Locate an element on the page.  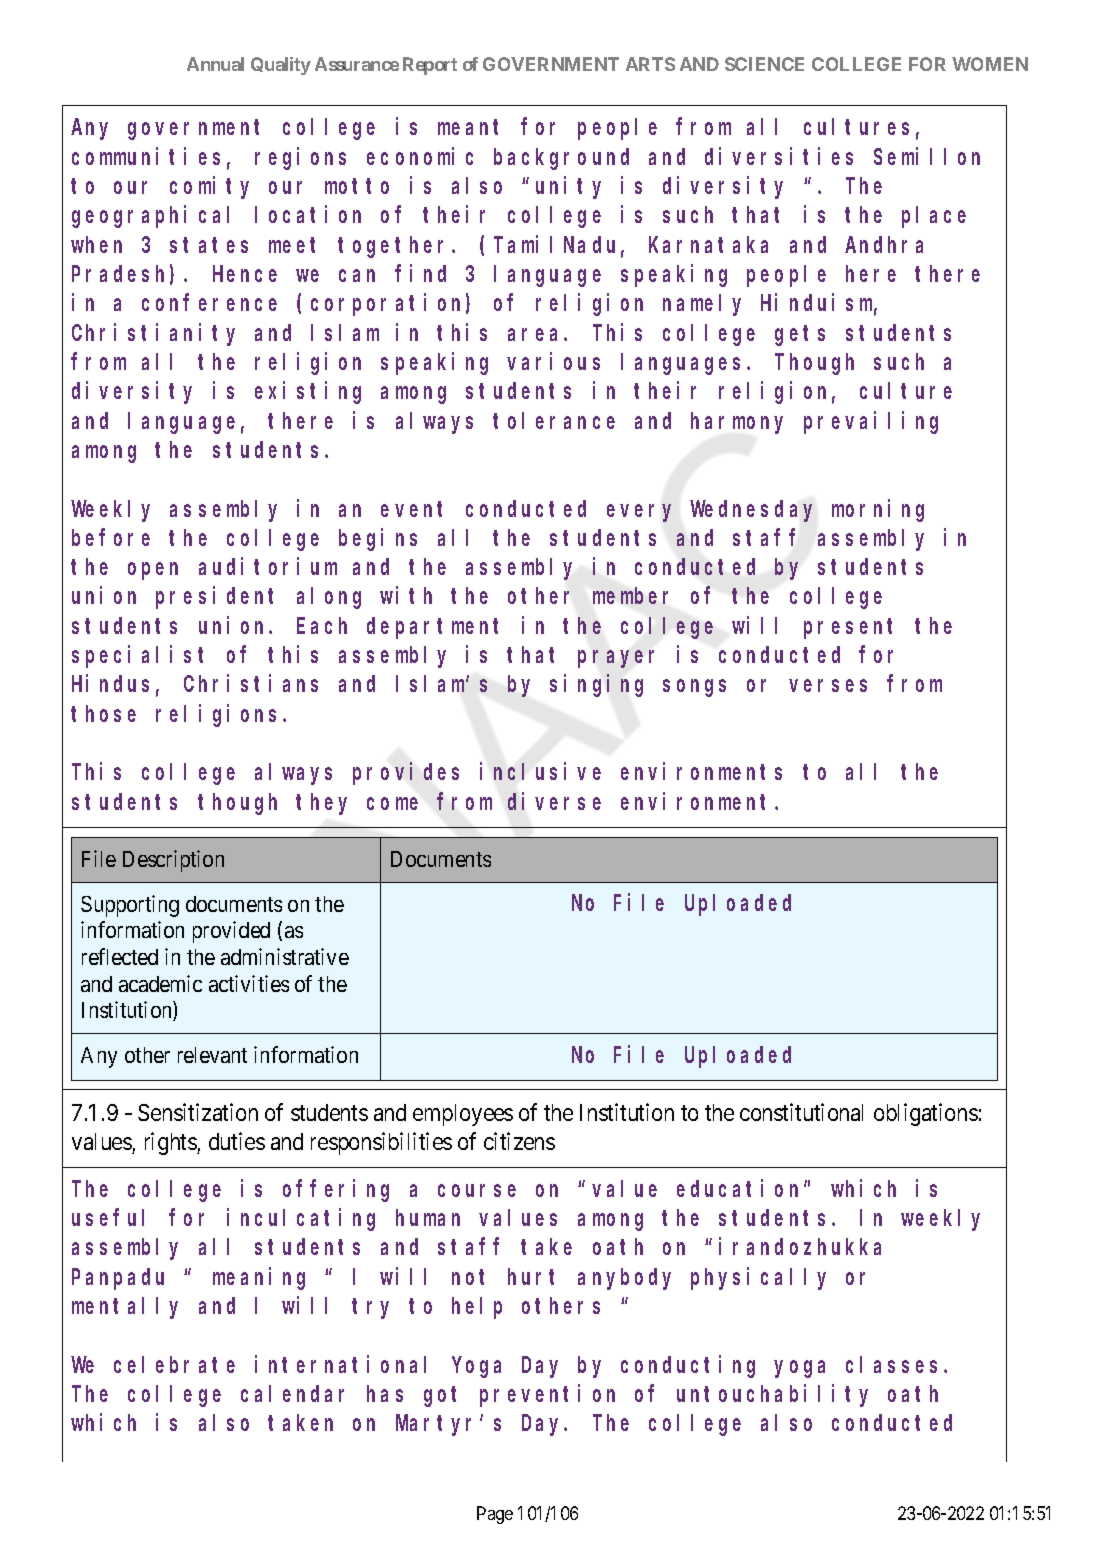
Annual is located at coordinates (215, 64).
